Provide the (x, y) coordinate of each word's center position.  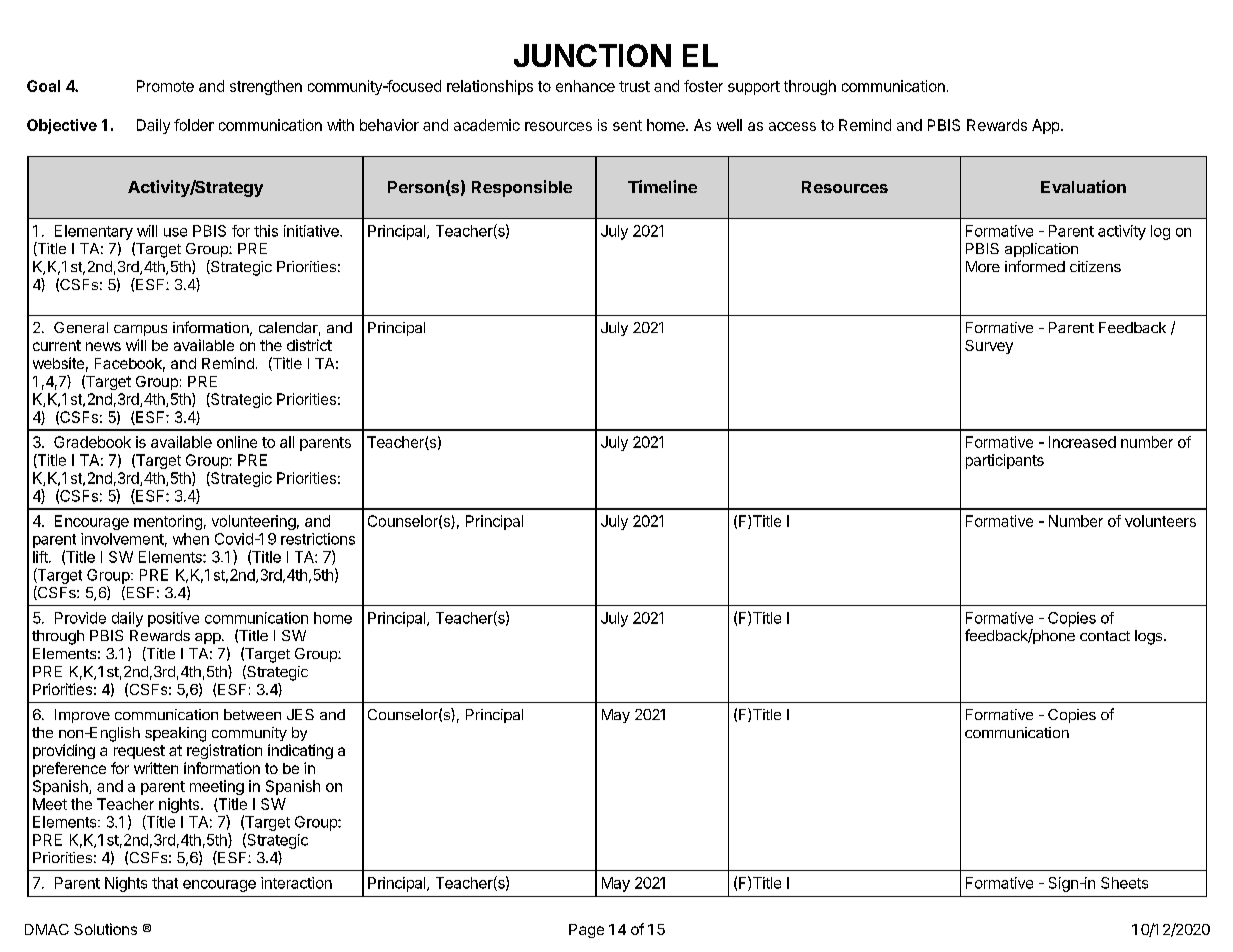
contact (1105, 636)
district (309, 345)
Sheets (1124, 883)
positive (173, 619)
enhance (585, 86)
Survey (989, 347)
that (165, 883)
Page (586, 931)
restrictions (318, 539)
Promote (165, 86)
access (792, 126)
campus (140, 330)
